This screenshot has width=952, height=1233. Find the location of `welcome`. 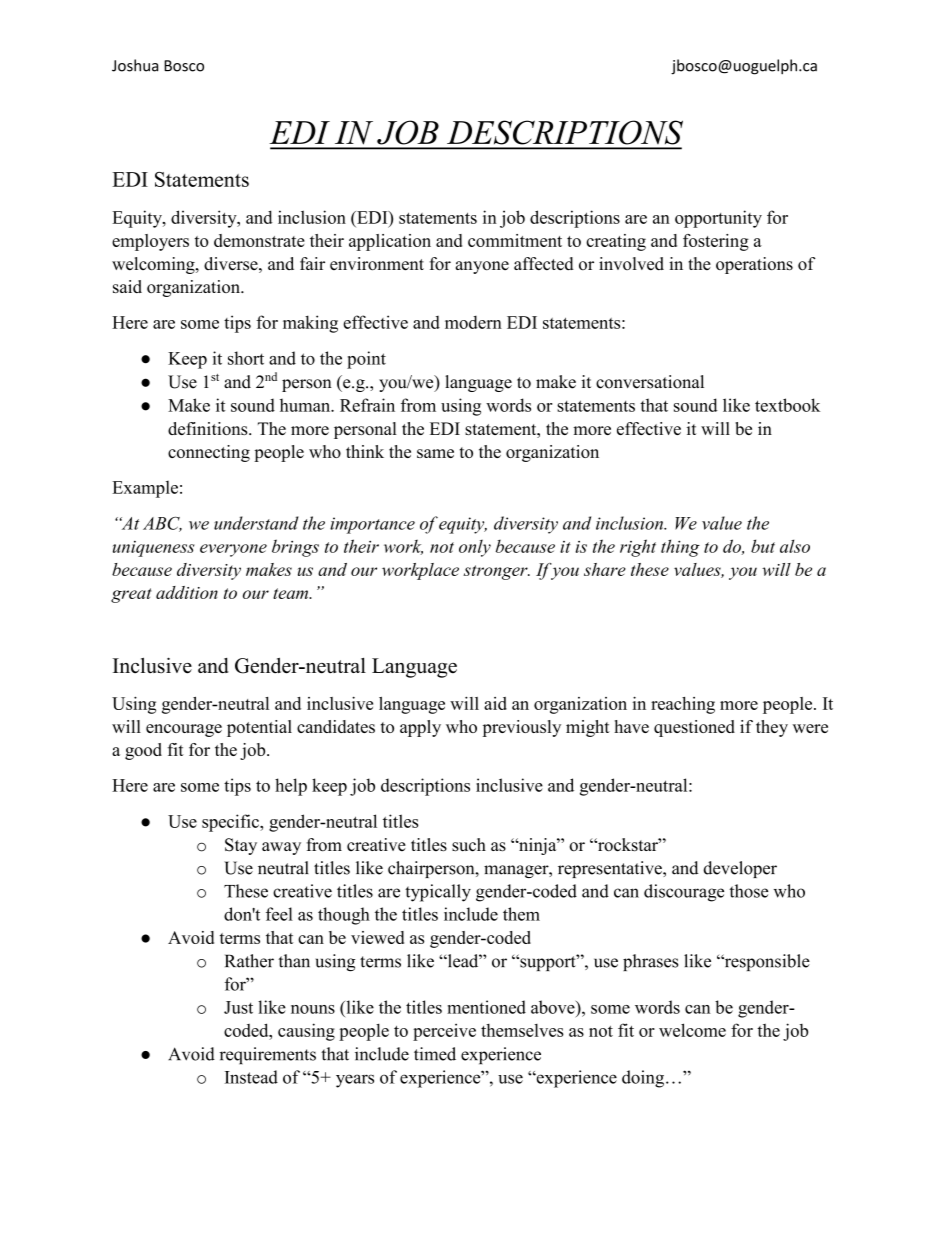

welcome is located at coordinates (692, 1030).
